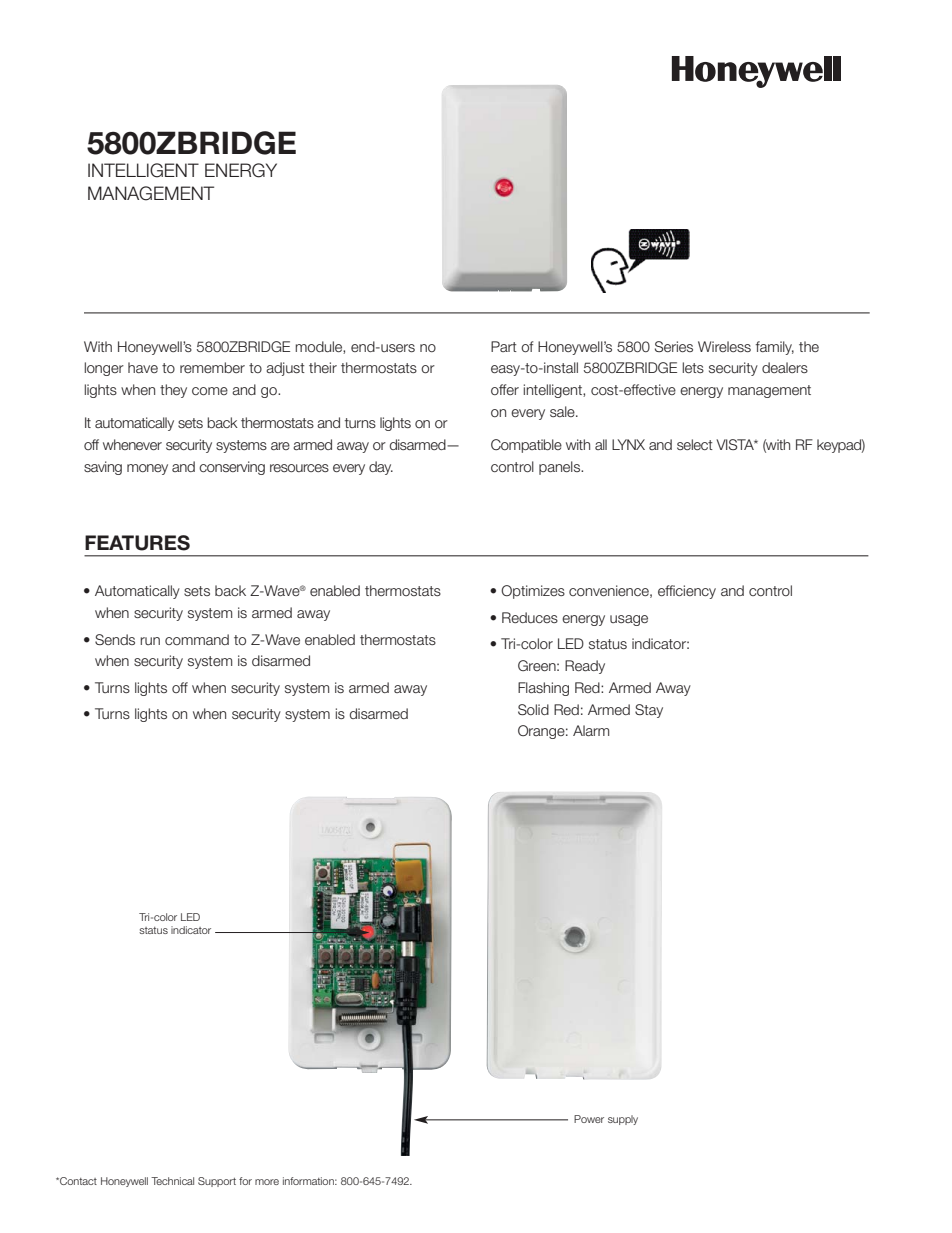 This document has width=952, height=1233. I want to click on Solid, so click(533, 709).
